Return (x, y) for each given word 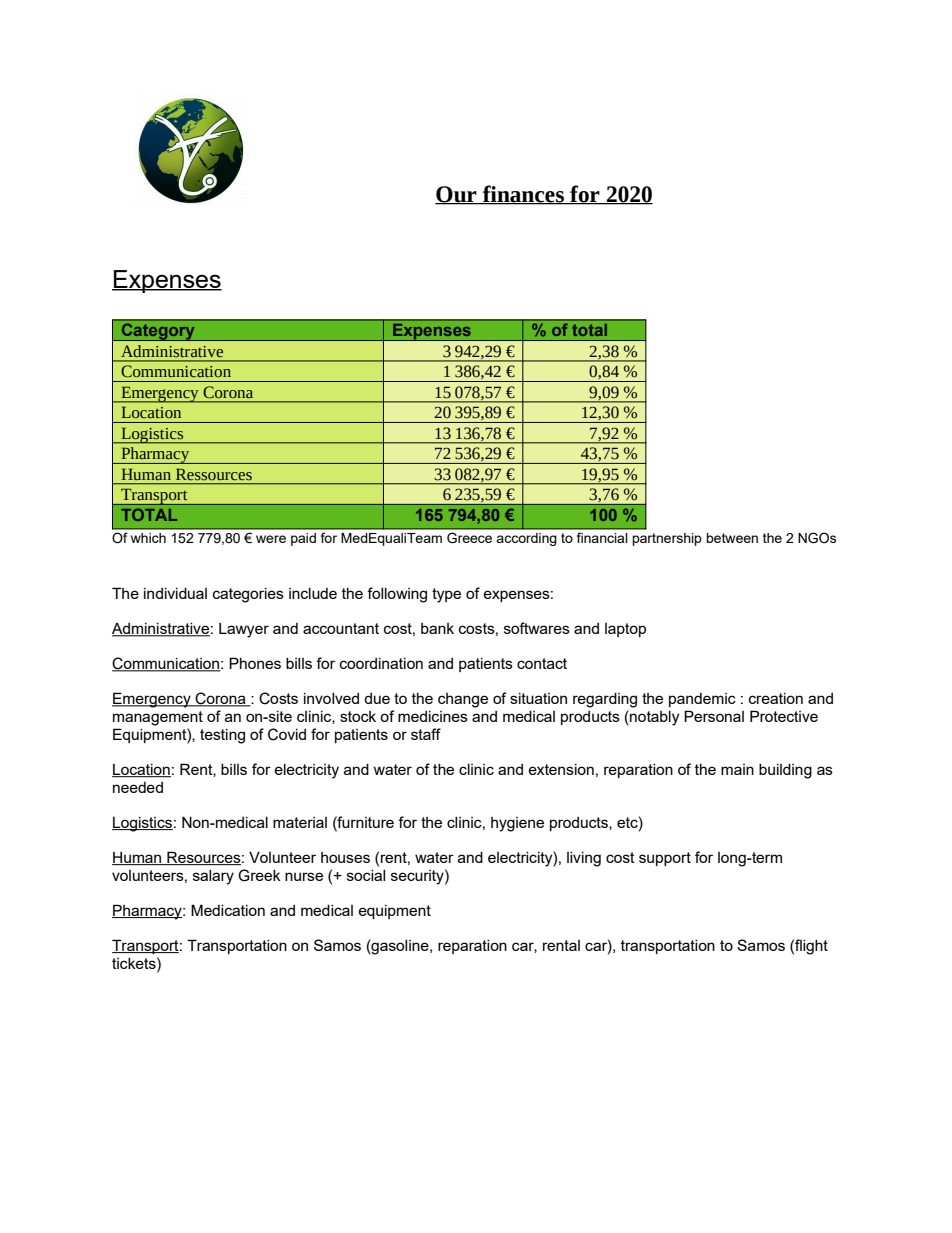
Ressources (214, 474)
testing (222, 736)
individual (175, 593)
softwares (537, 628)
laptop (625, 630)
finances (523, 194)
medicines (433, 716)
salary (213, 877)
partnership (667, 539)
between (732, 538)
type (446, 595)
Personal (714, 716)
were (271, 539)
